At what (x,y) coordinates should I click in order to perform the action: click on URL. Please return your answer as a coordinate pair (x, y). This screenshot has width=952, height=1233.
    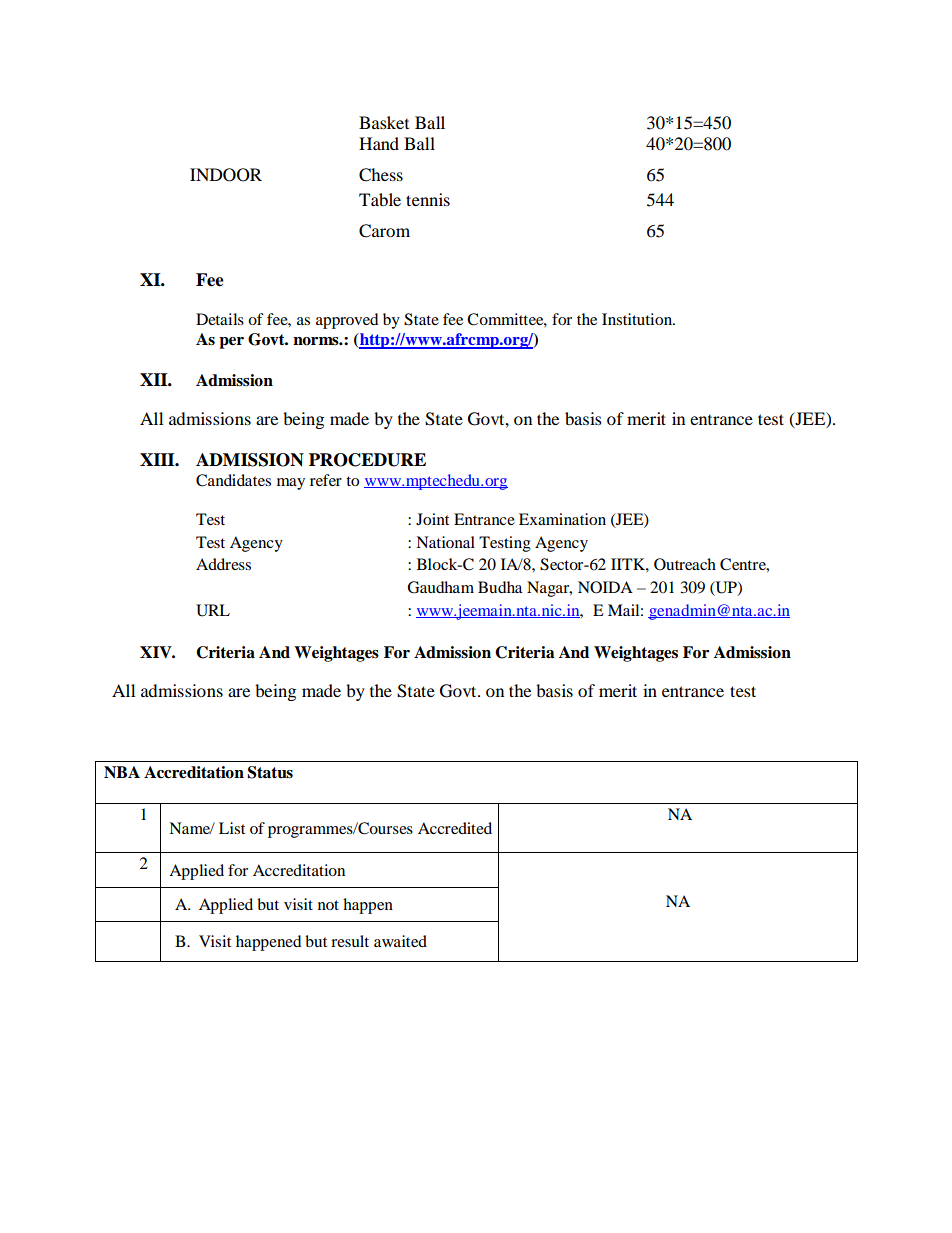
    Looking at the image, I should click on (213, 610).
